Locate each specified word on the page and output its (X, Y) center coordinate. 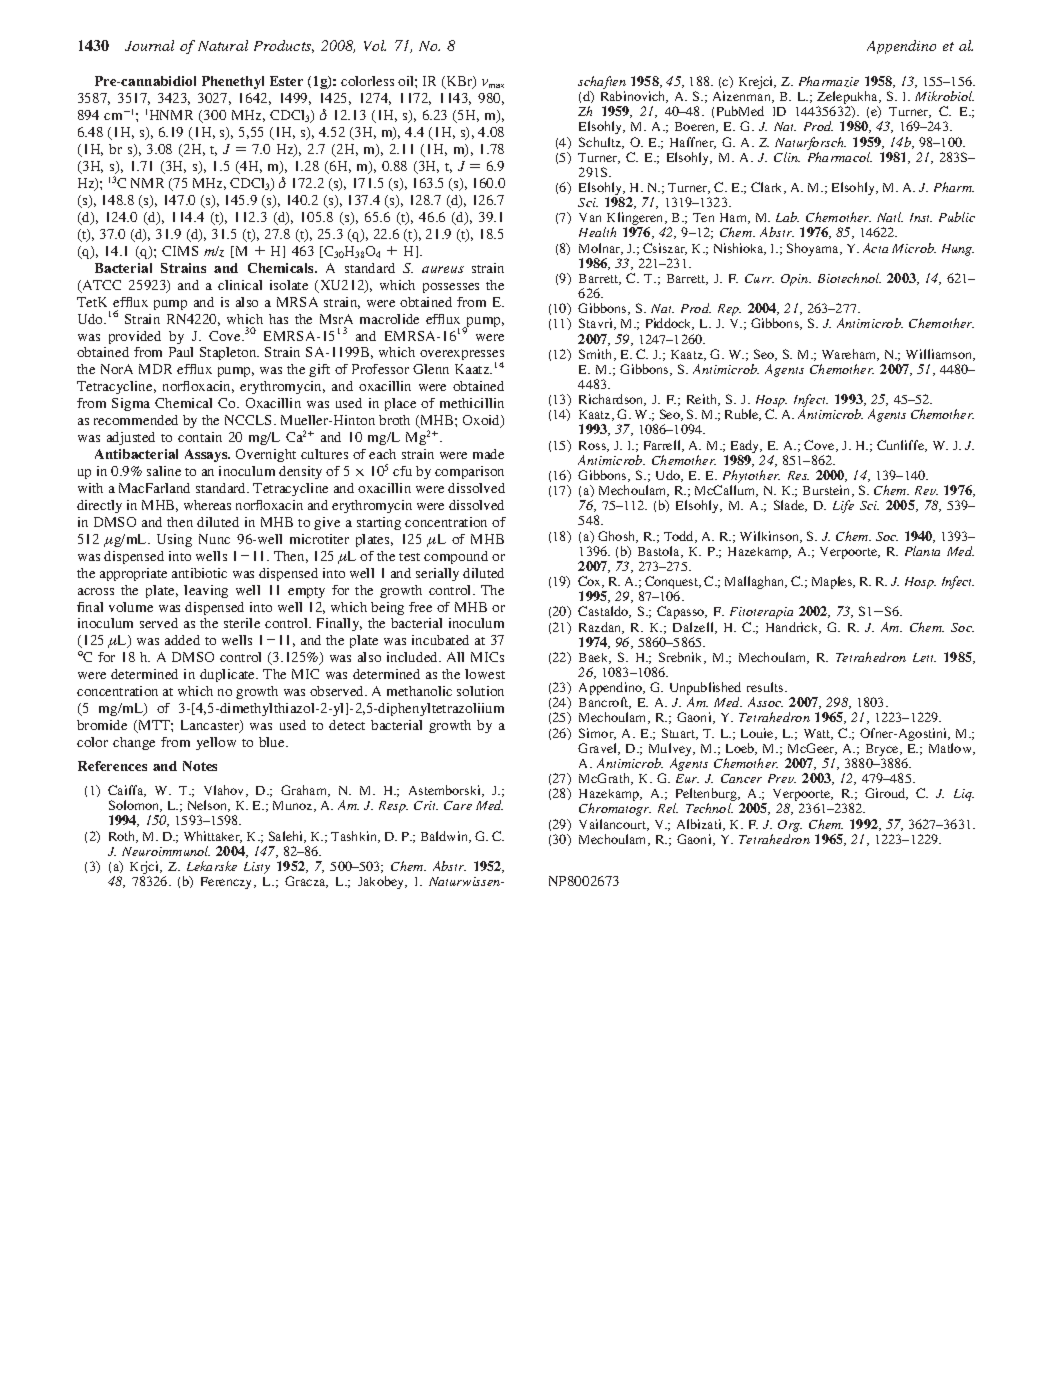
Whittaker (213, 837)
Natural (223, 45)
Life (843, 506)
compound (456, 557)
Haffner (693, 143)
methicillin (472, 403)
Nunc (214, 539)
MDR (155, 369)
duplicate (229, 675)
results (766, 687)
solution (480, 691)
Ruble (743, 415)
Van (590, 217)
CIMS (180, 251)
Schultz (601, 143)
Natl (890, 217)
